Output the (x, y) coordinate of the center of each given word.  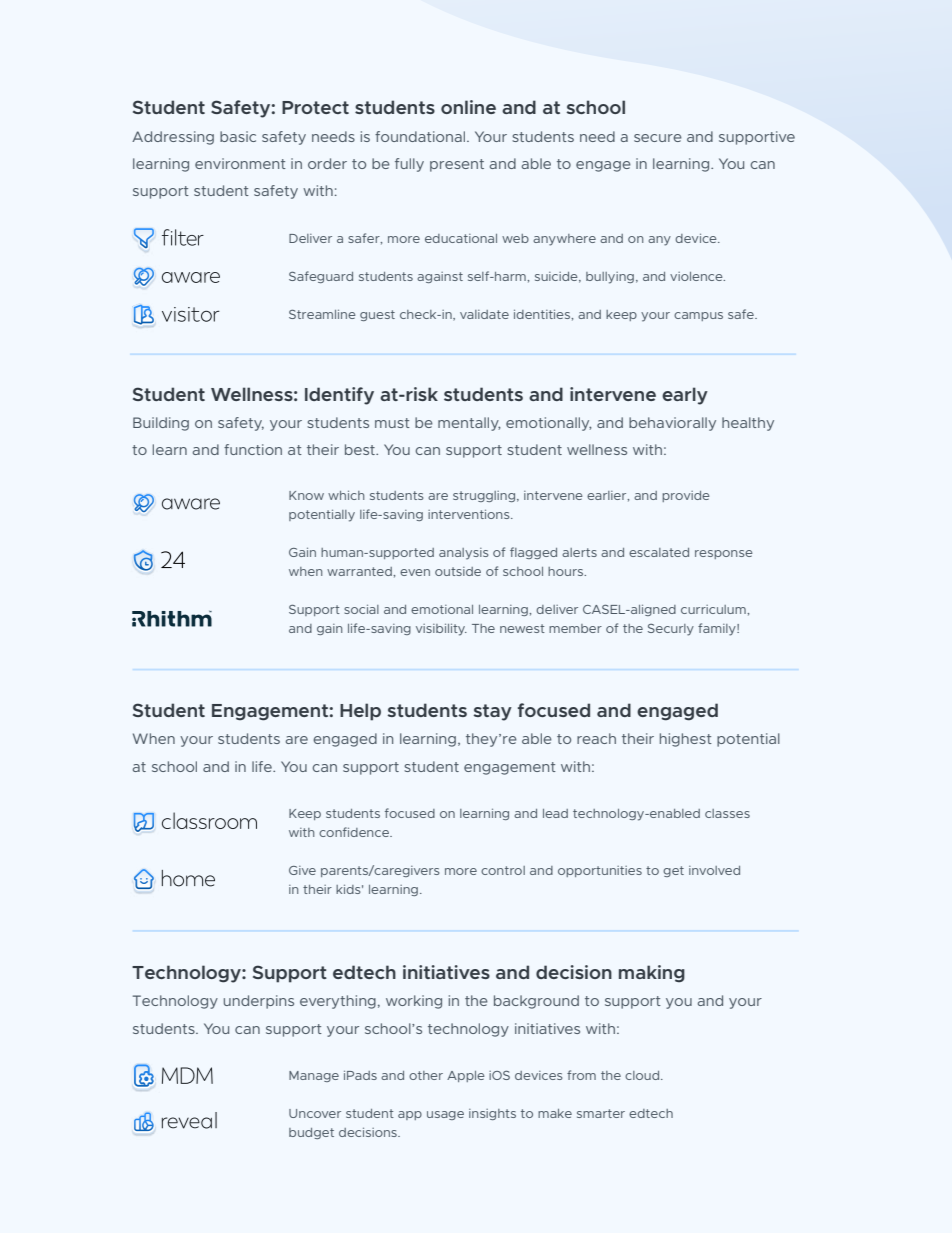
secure (658, 138)
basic (238, 136)
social (361, 609)
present (457, 165)
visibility (441, 629)
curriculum (714, 609)
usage (445, 1115)
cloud (643, 1075)
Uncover (315, 1113)
